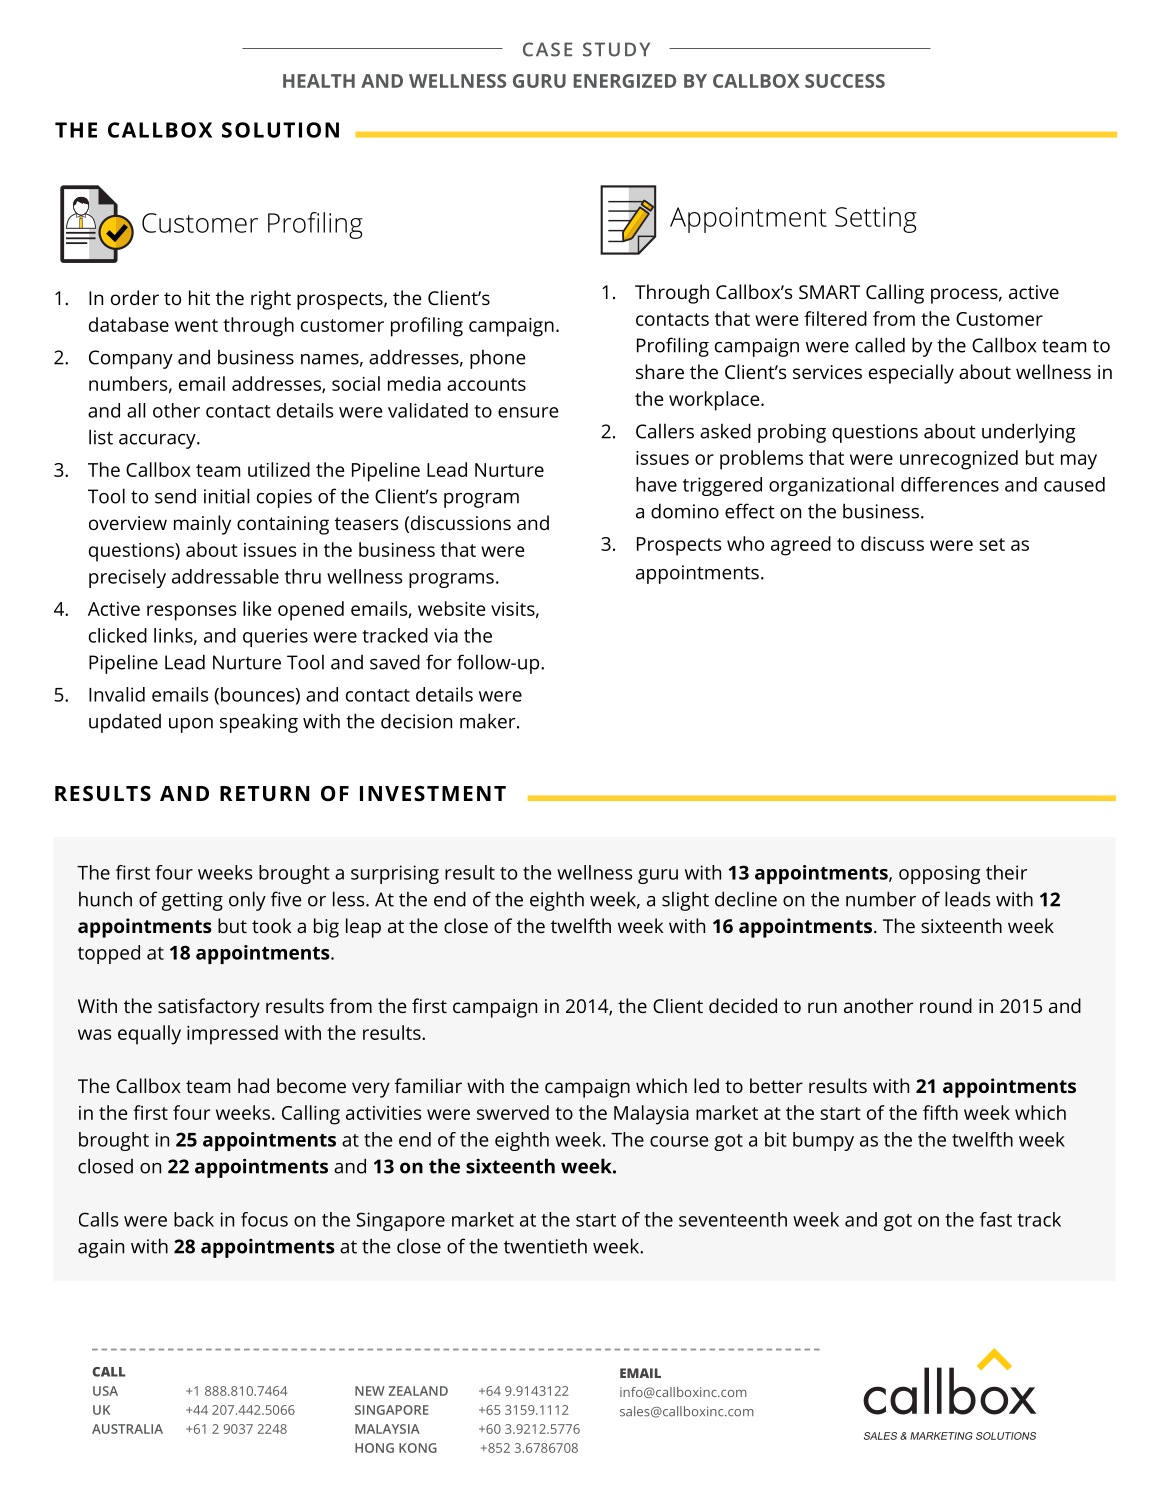 This screenshot has width=1167, height=1510. Describe the element at coordinates (996, 1219) in the screenshot. I see `fast` at that location.
